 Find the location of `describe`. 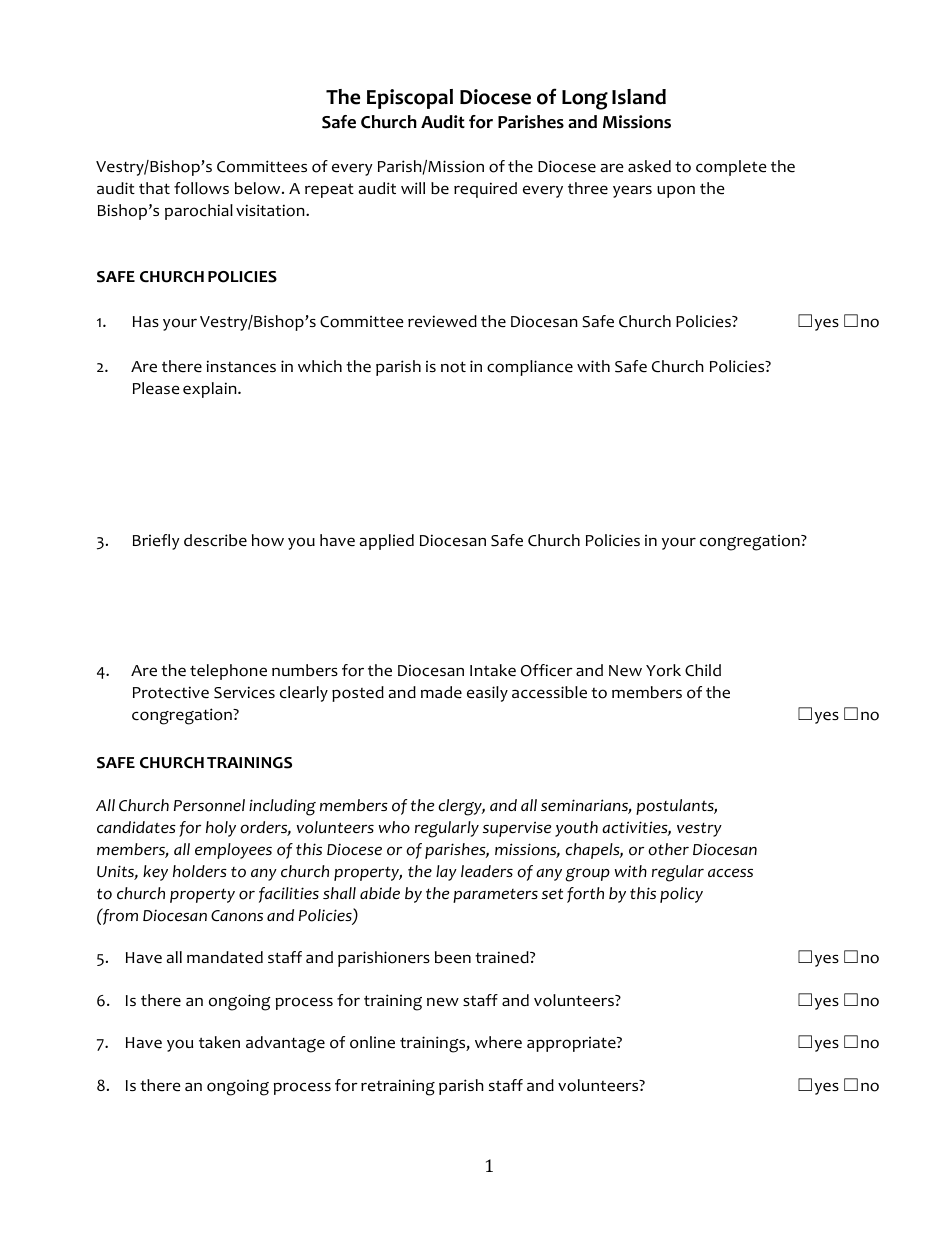

describe is located at coordinates (215, 540).
